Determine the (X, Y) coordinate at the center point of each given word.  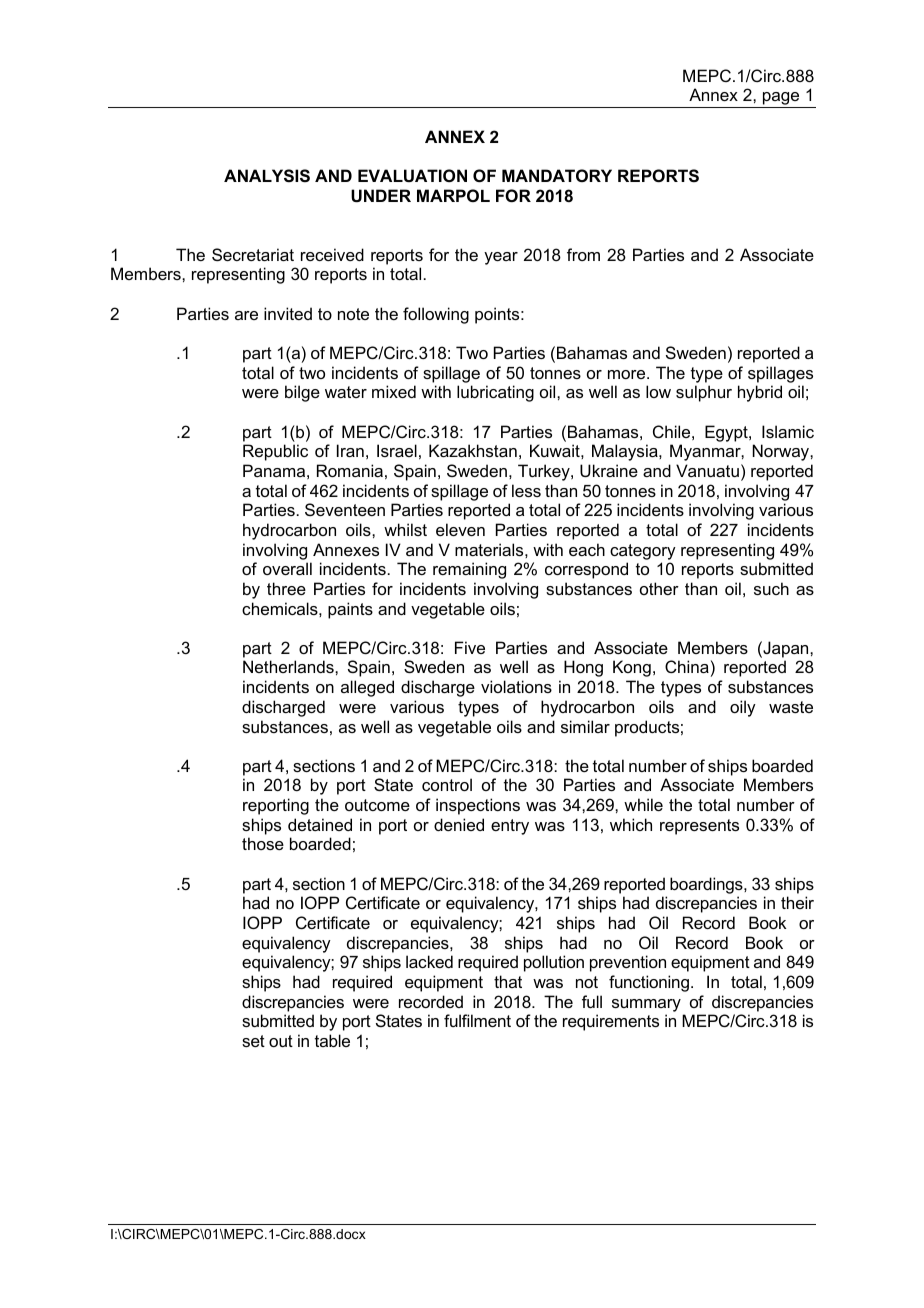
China (687, 666)
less (526, 490)
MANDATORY (557, 175)
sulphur (704, 393)
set (253, 1041)
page (781, 100)
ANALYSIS (267, 176)
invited (288, 313)
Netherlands (289, 666)
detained (320, 824)
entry (510, 827)
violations (516, 686)
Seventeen (345, 509)
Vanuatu (707, 470)
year (501, 258)
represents (699, 827)
